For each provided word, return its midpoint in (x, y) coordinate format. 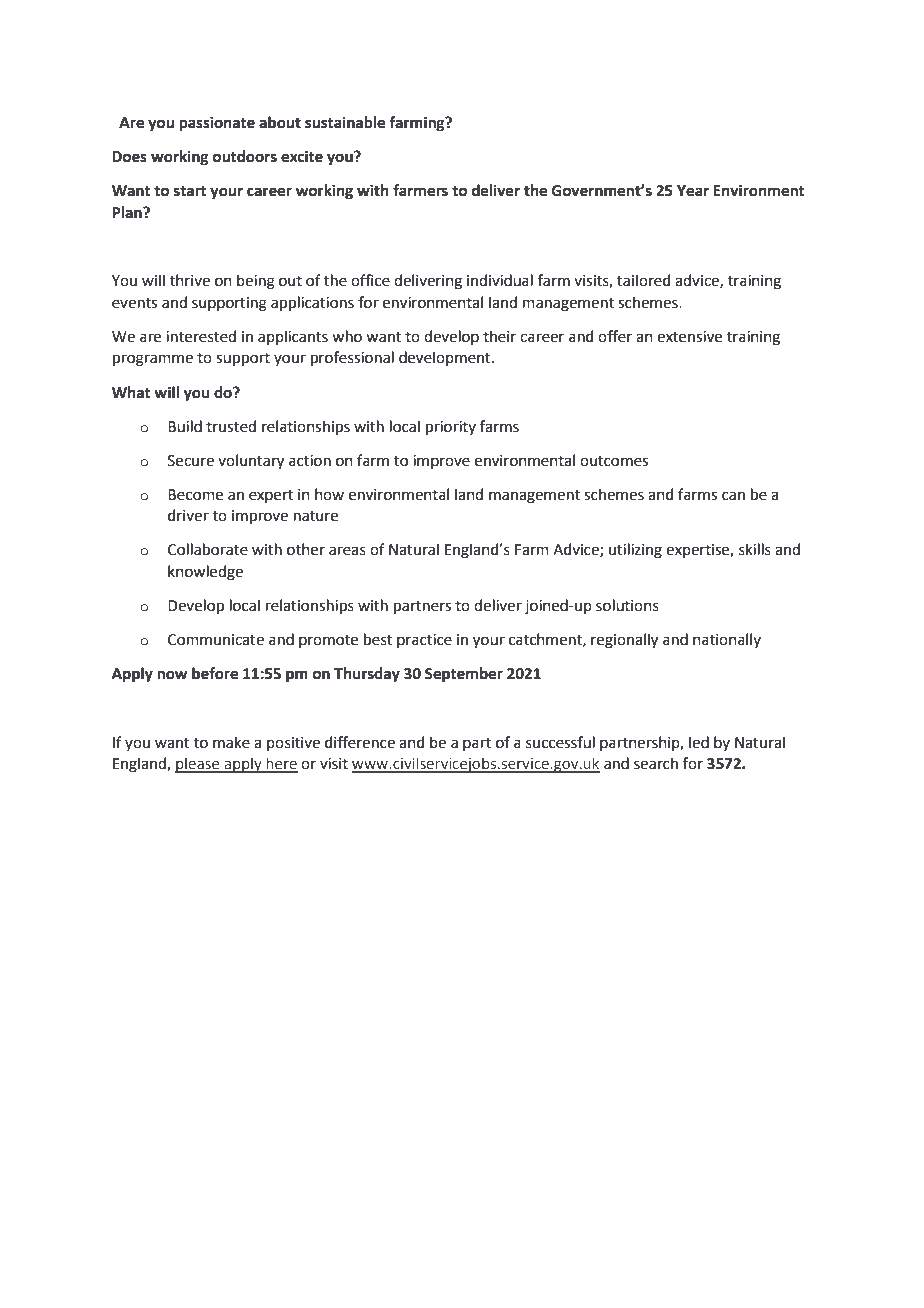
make (231, 742)
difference (360, 742)
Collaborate (208, 549)
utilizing (635, 551)
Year (693, 191)
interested (201, 336)
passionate (217, 124)
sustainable (345, 122)
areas (347, 551)
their (499, 336)
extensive (689, 337)
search (656, 763)
